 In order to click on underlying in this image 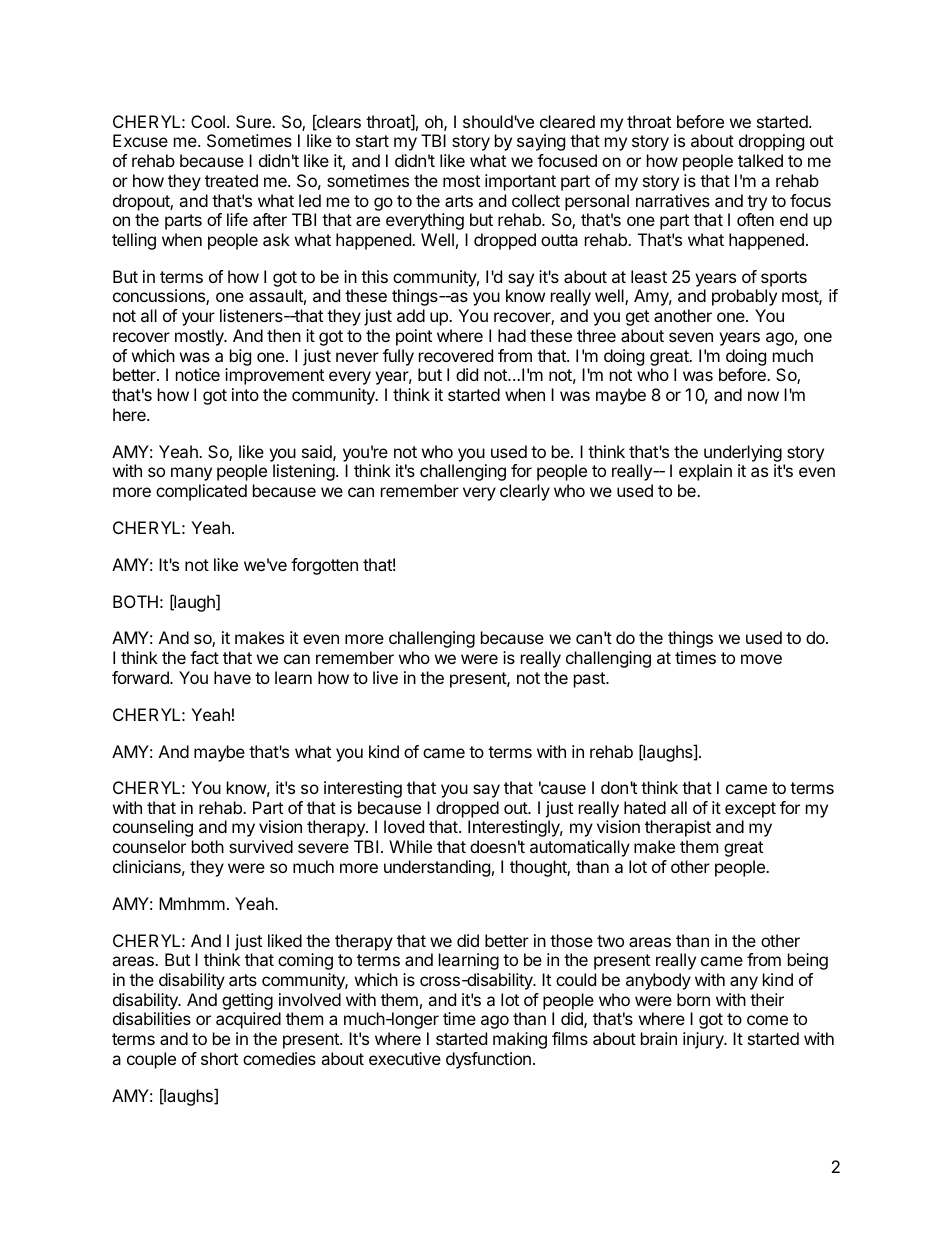, I will do `click(743, 453)`.
